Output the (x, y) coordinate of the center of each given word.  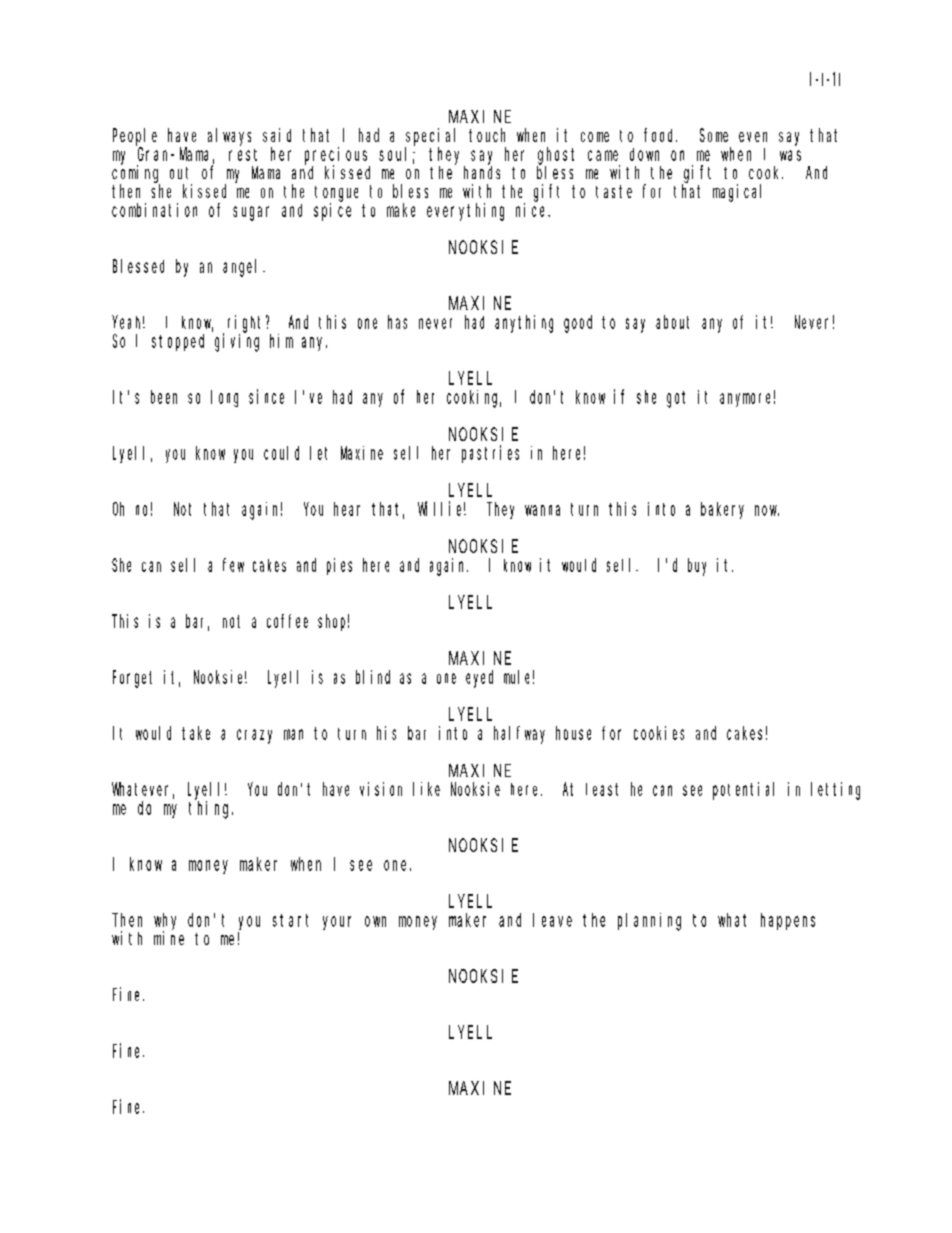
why (165, 922)
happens (788, 921)
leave (552, 920)
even (753, 137)
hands (482, 172)
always (229, 137)
